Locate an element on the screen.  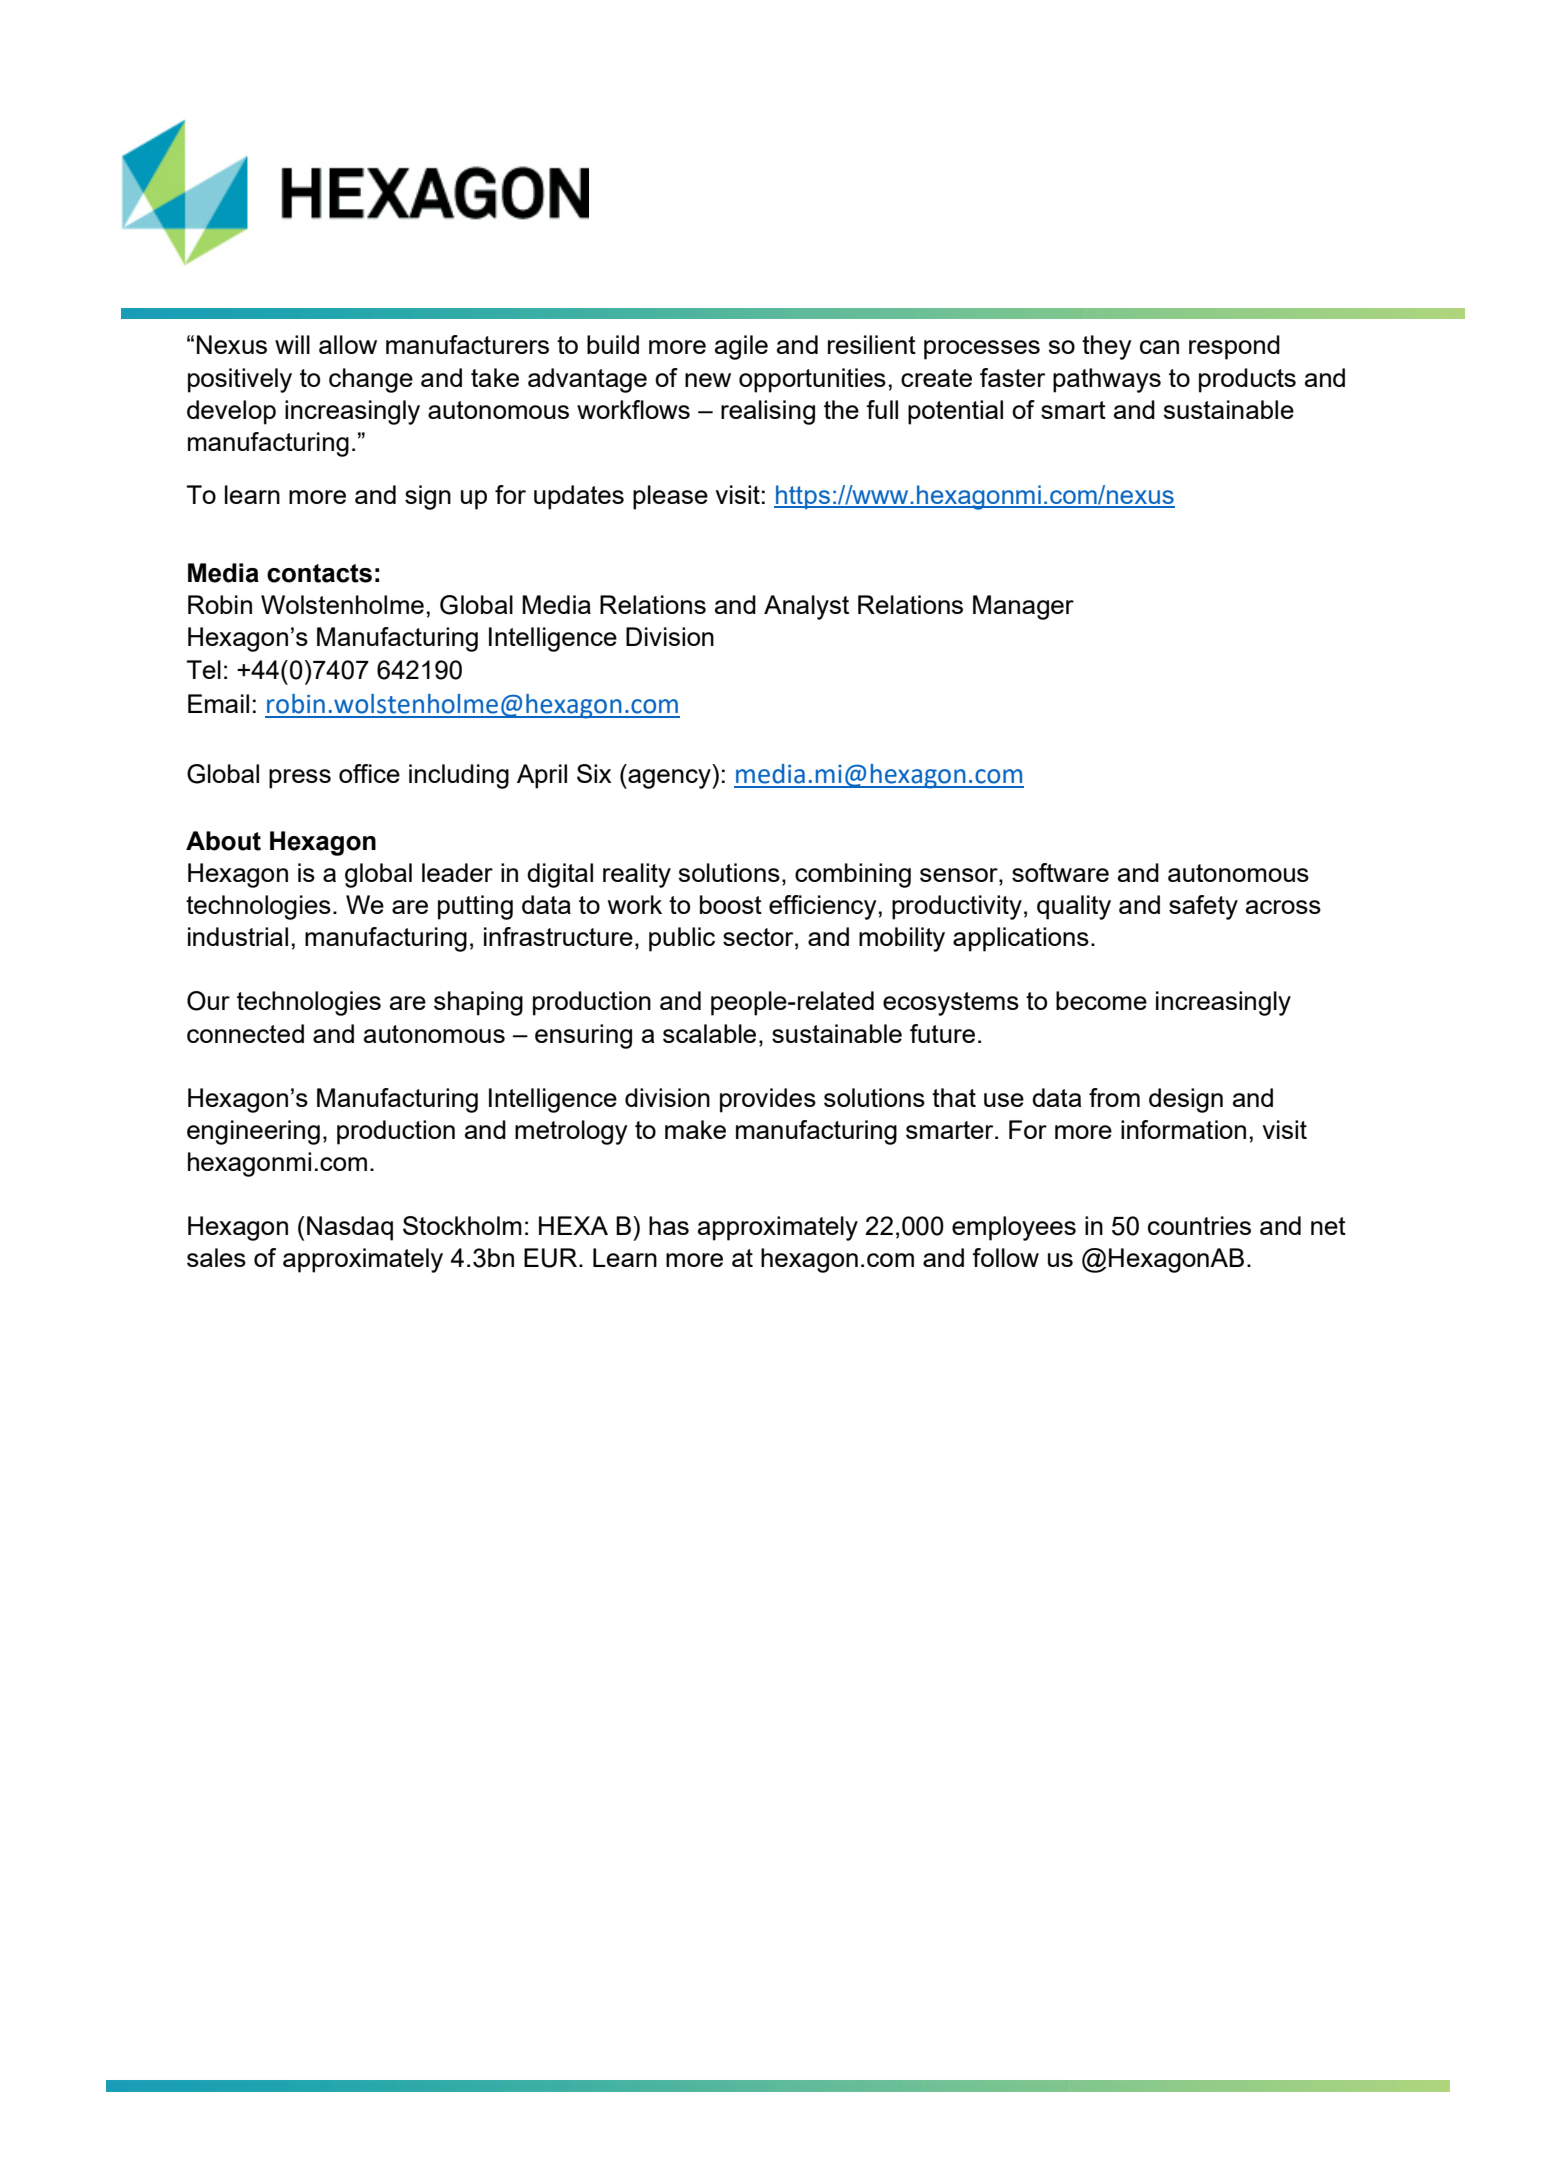
Nasdaq is located at coordinates (350, 1228).
